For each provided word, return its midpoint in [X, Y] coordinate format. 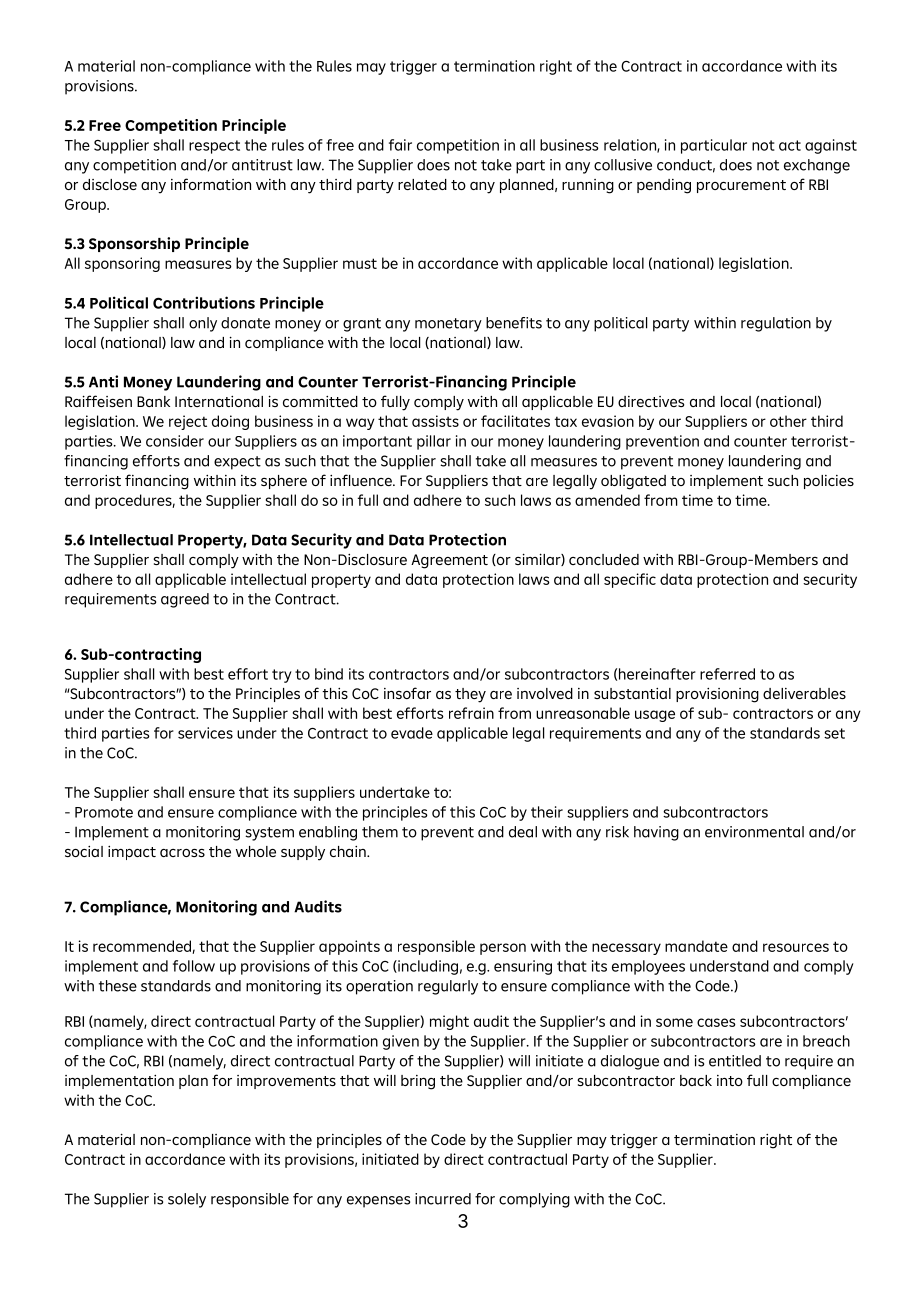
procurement [741, 186]
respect [214, 147]
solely [187, 1200]
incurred [443, 1199]
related [422, 184]
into [730, 1080]
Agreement [449, 561]
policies [829, 482]
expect [237, 463]
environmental [754, 832]
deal [523, 832]
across [182, 853]
